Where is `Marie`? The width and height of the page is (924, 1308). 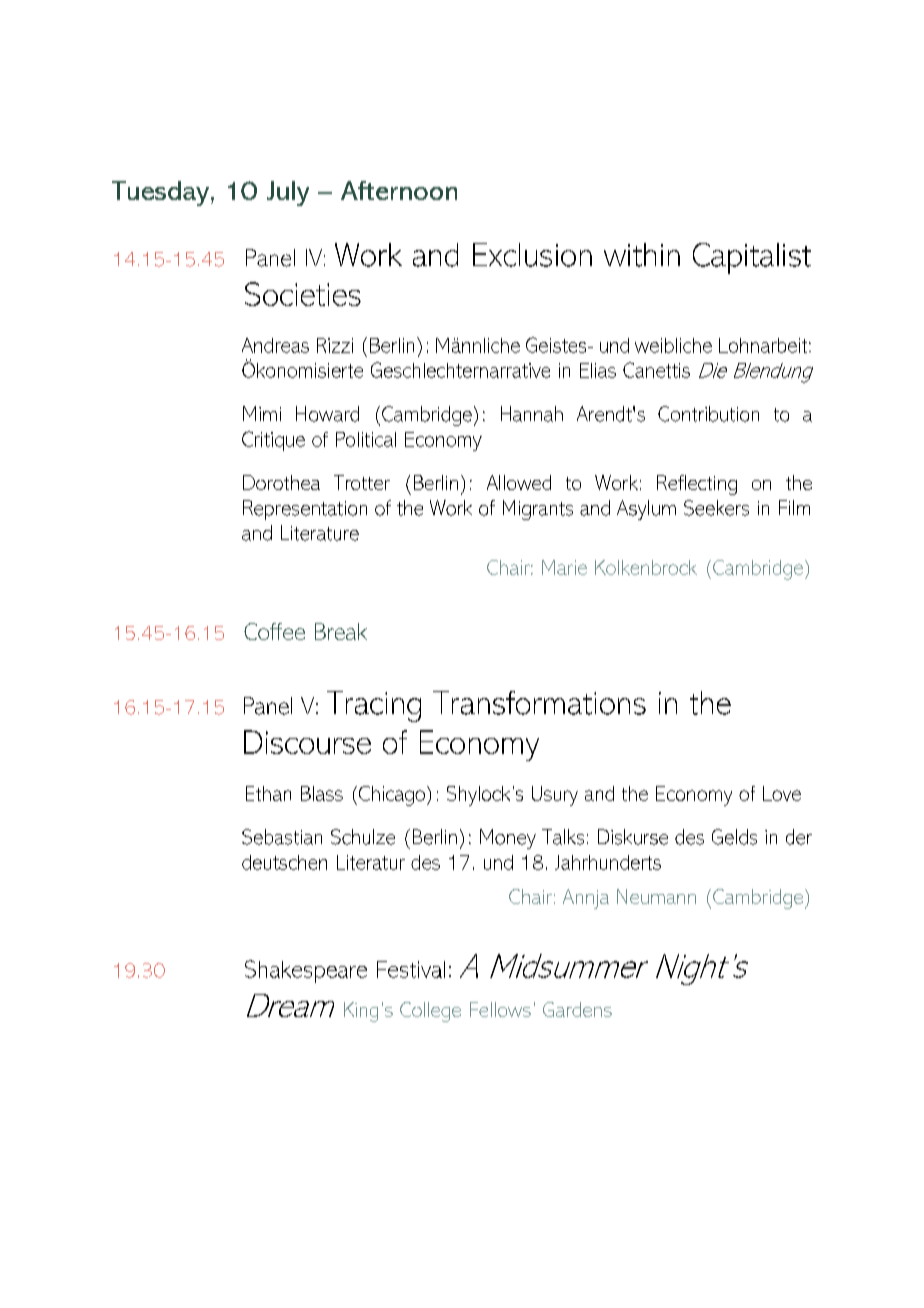 Marie is located at coordinates (564, 567).
